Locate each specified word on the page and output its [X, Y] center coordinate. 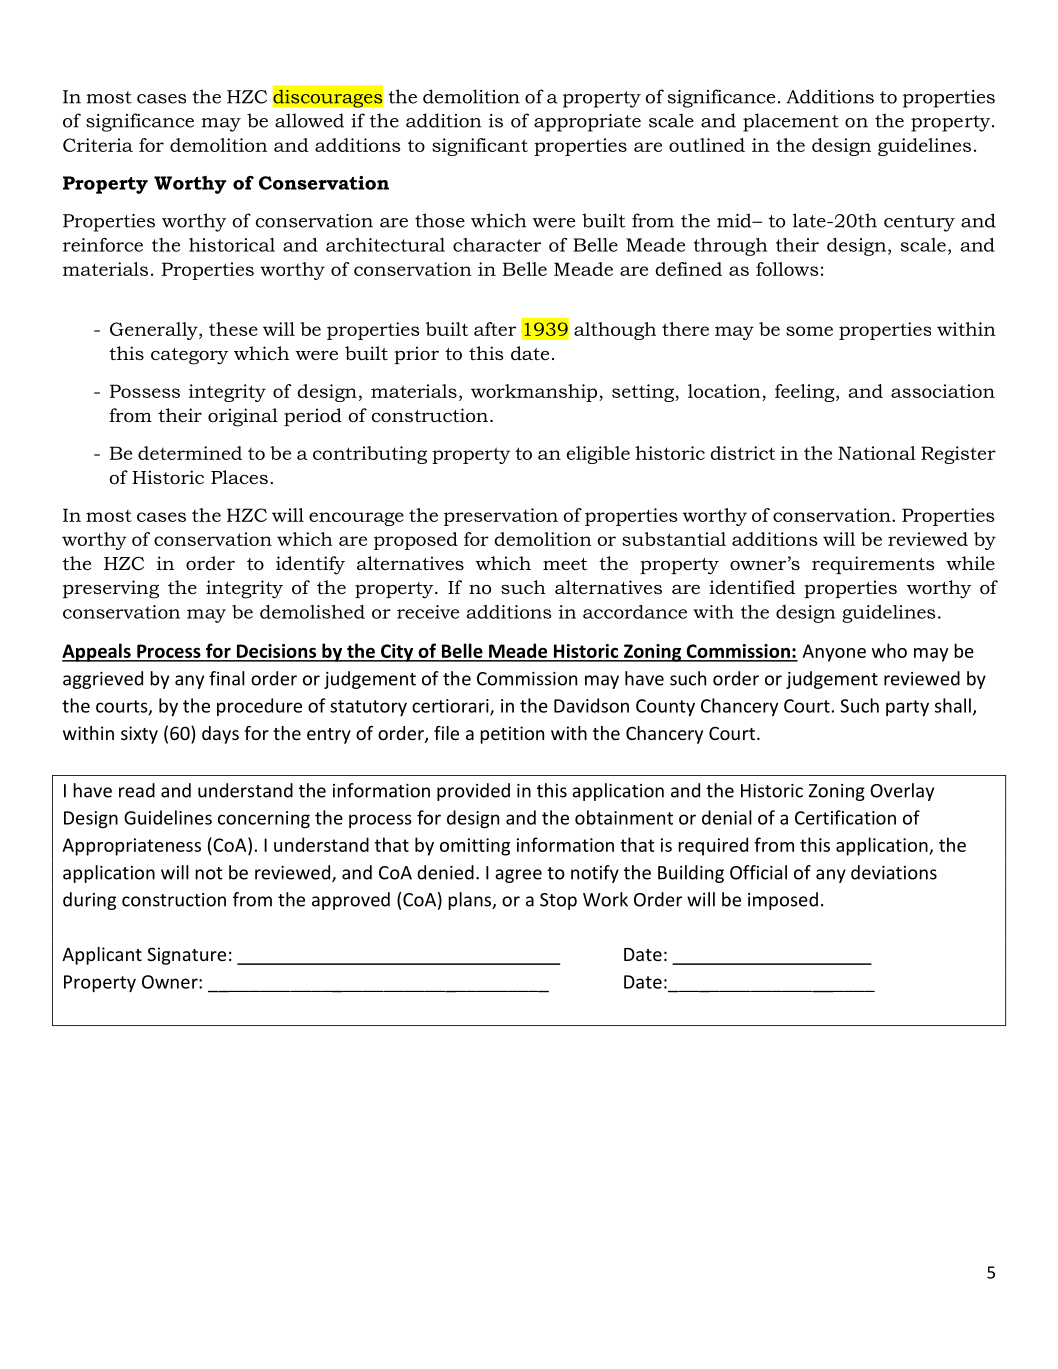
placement [791, 122]
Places [239, 477]
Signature [186, 956]
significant [480, 147]
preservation [501, 517]
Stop [558, 901]
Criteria [98, 145]
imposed [783, 901]
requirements [873, 565]
